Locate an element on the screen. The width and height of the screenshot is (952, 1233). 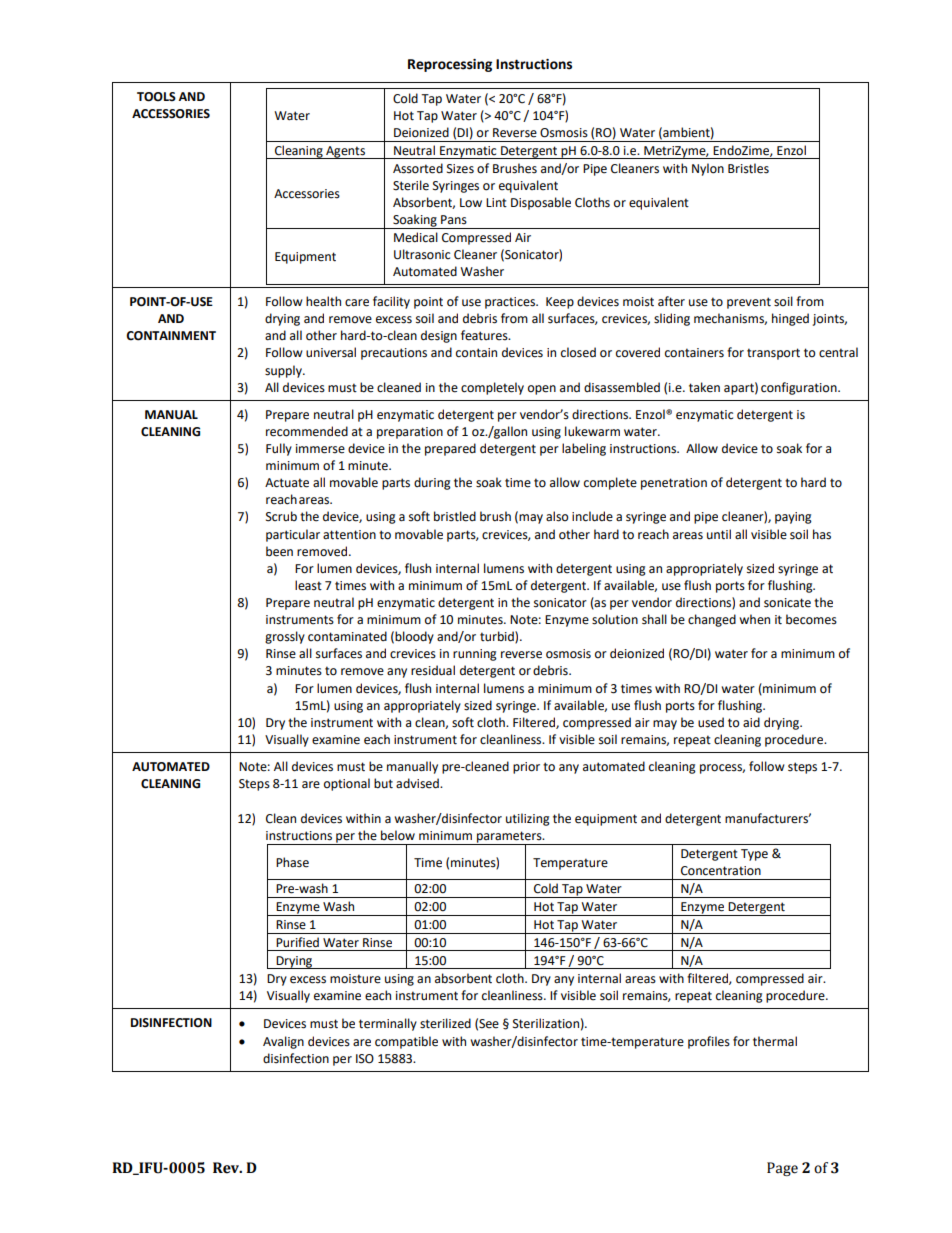
ISO is located at coordinates (365, 1059).
